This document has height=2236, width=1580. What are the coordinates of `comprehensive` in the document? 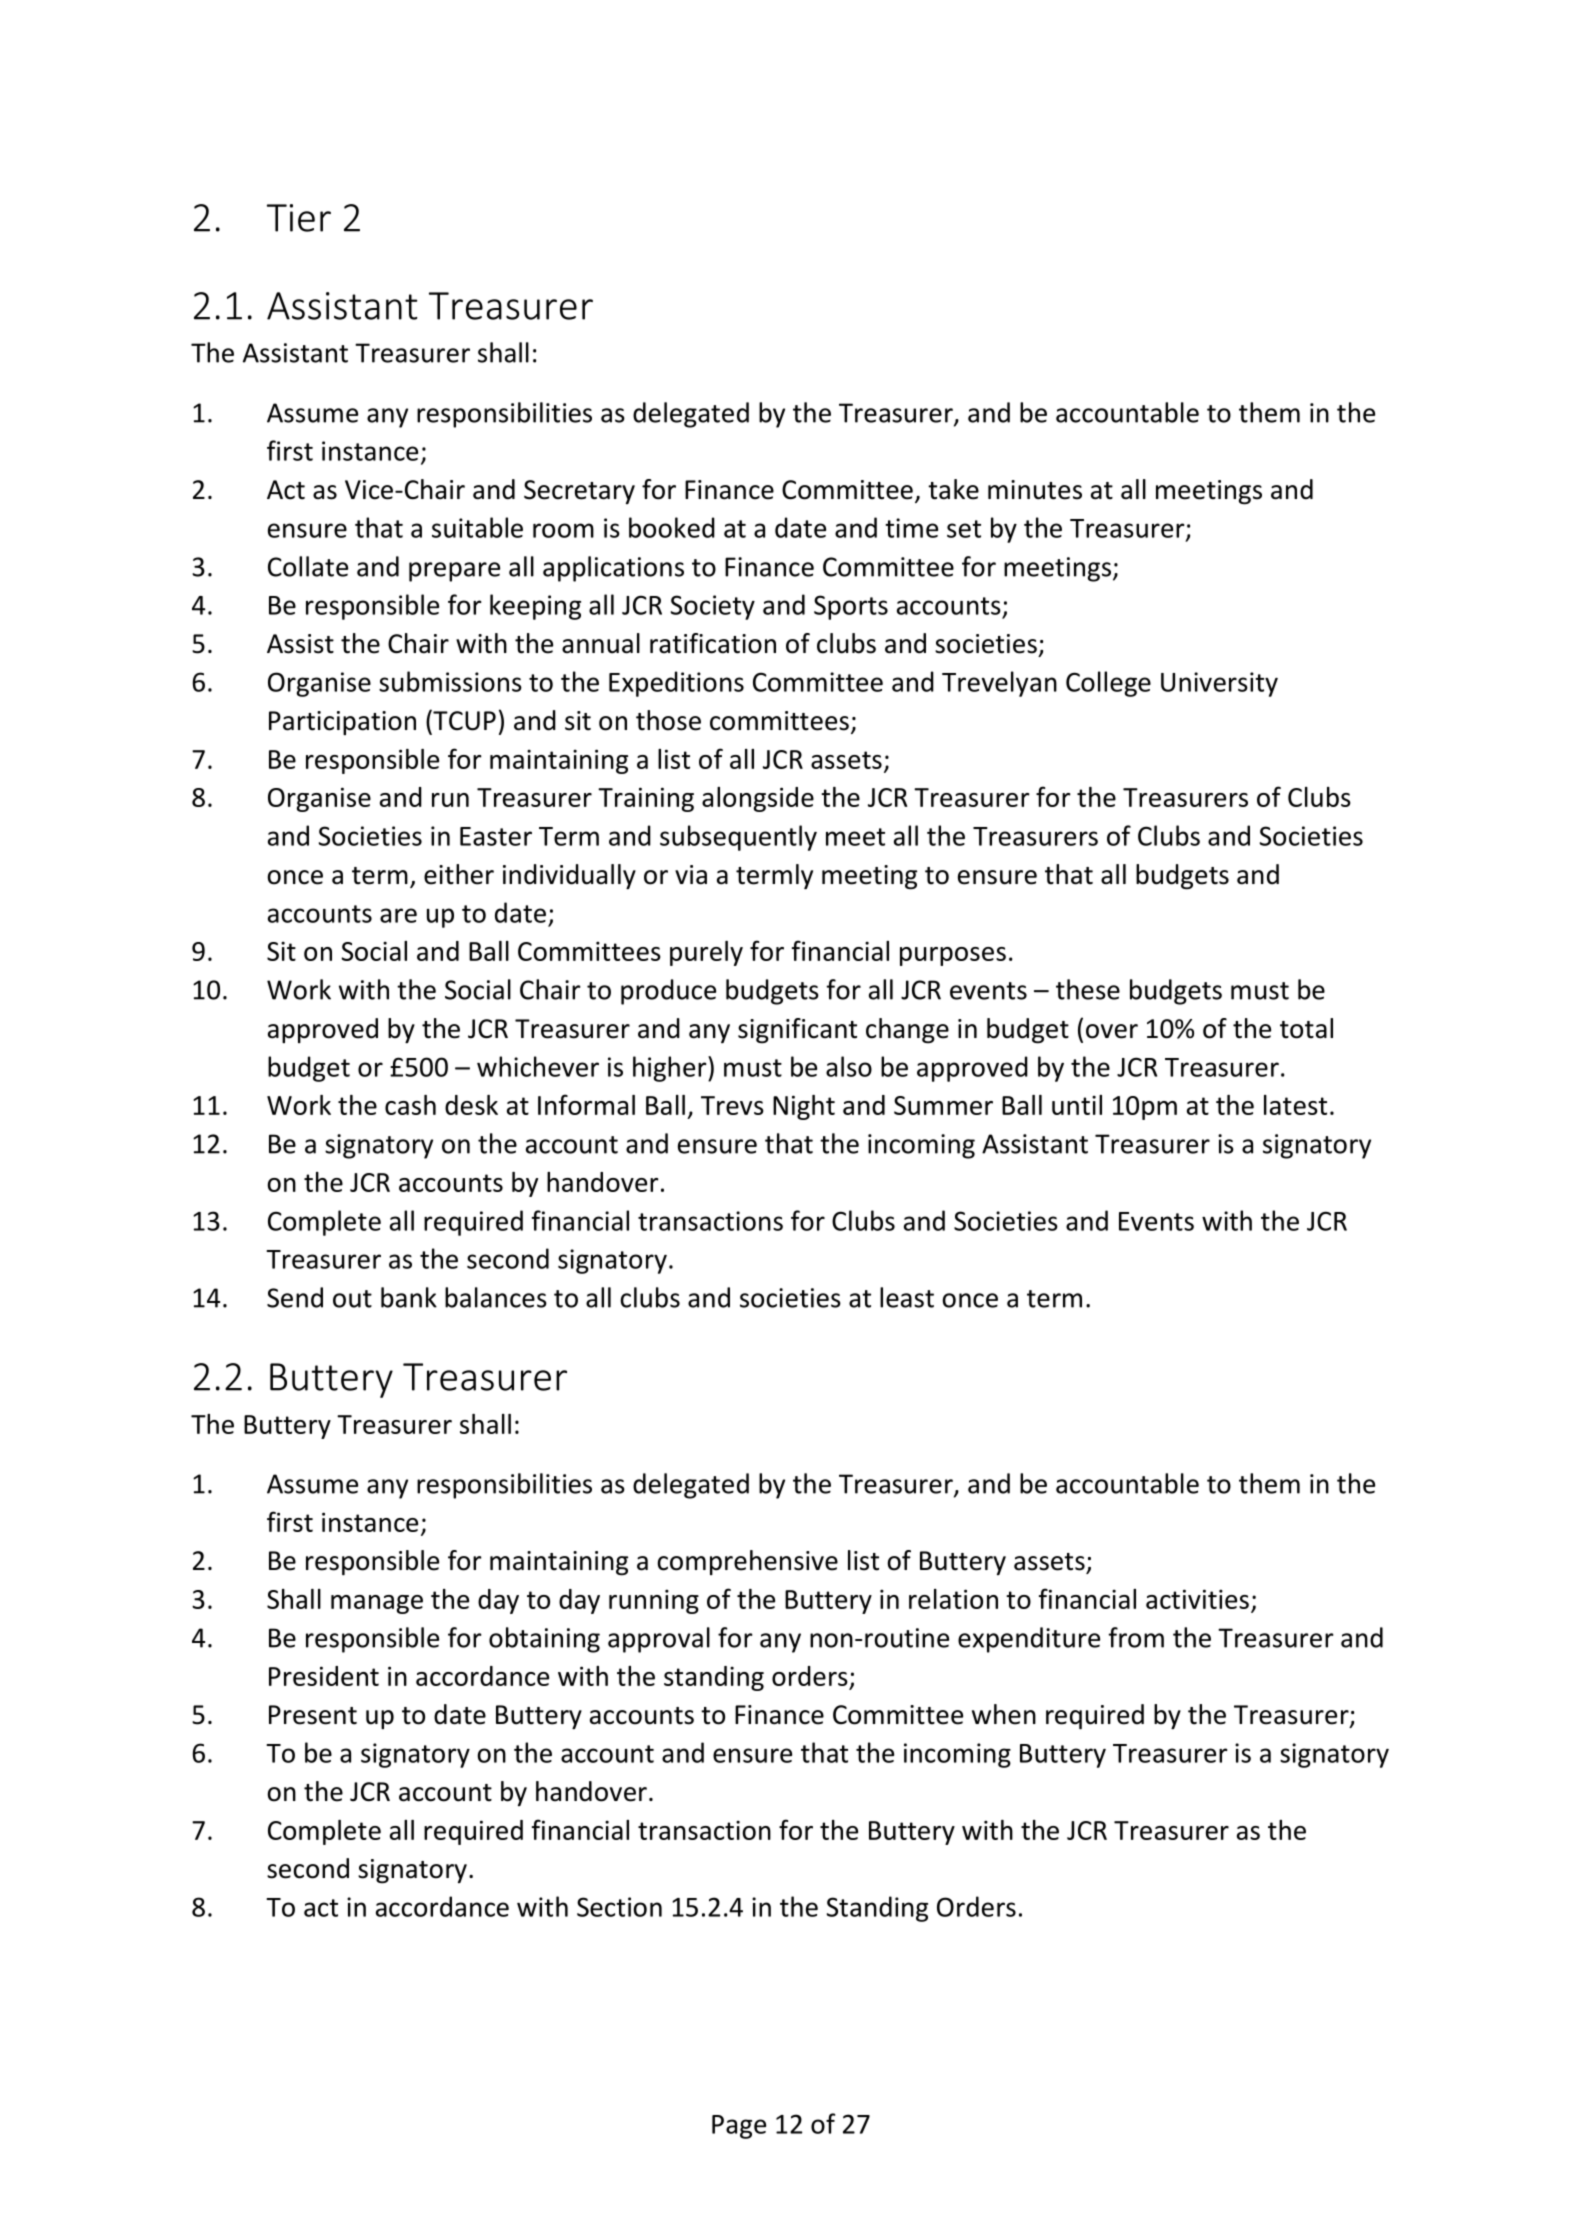 It's located at (747, 1562).
